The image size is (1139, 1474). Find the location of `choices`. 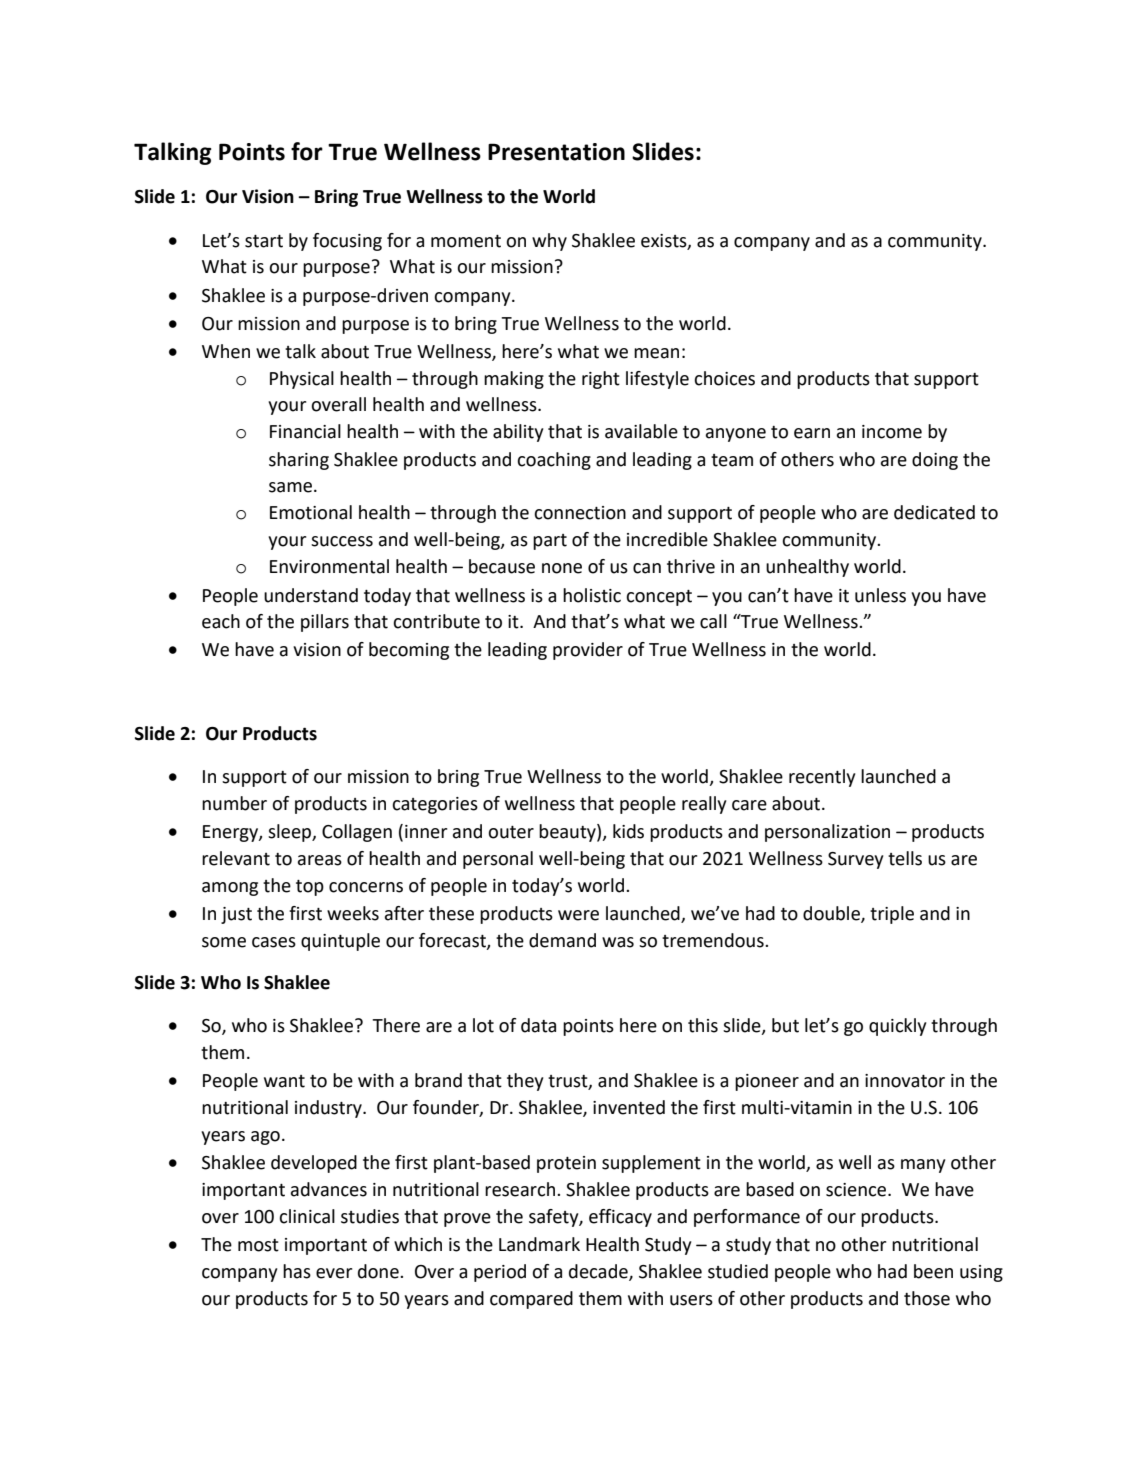

choices is located at coordinates (724, 378).
